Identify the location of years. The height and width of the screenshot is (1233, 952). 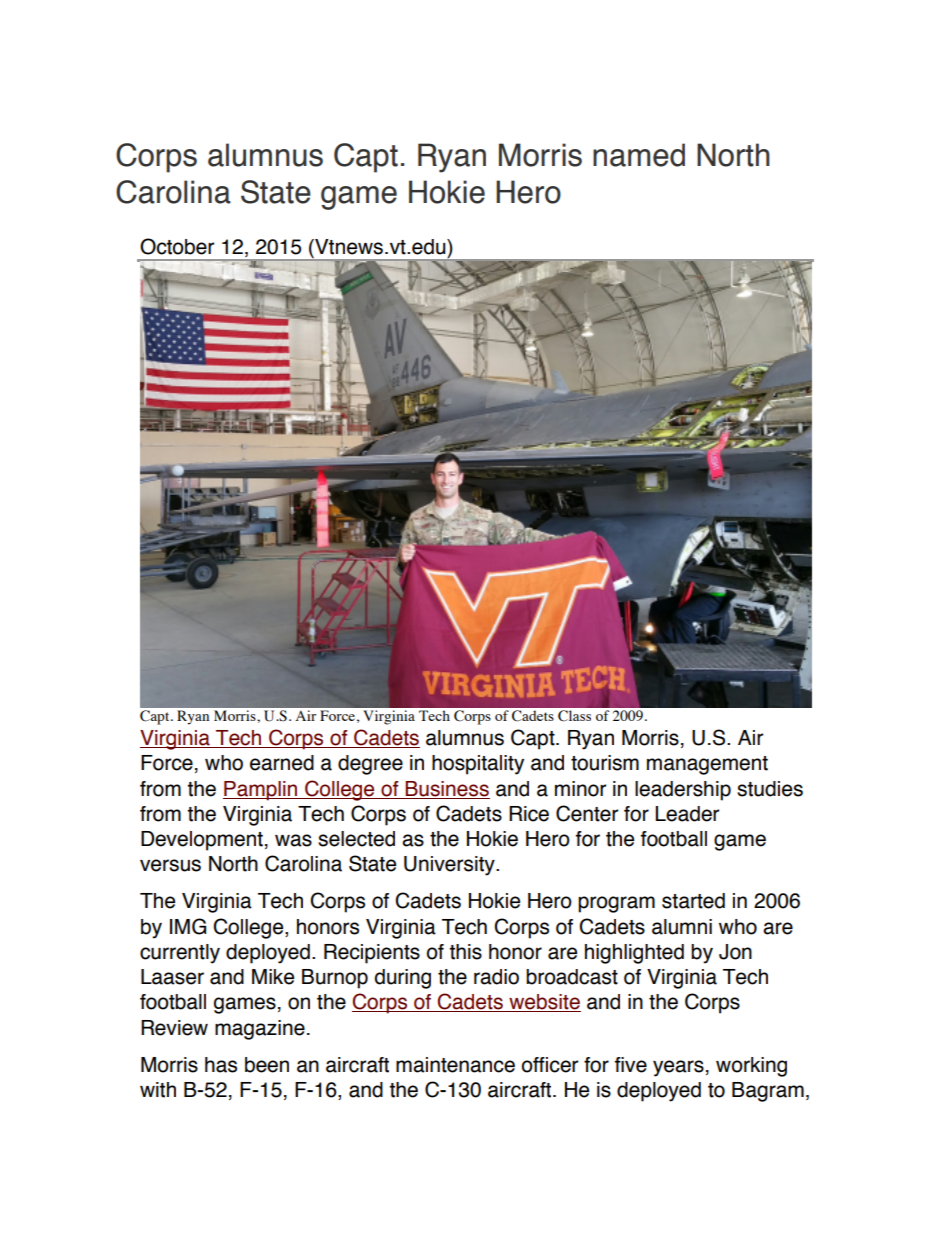
(678, 1068).
